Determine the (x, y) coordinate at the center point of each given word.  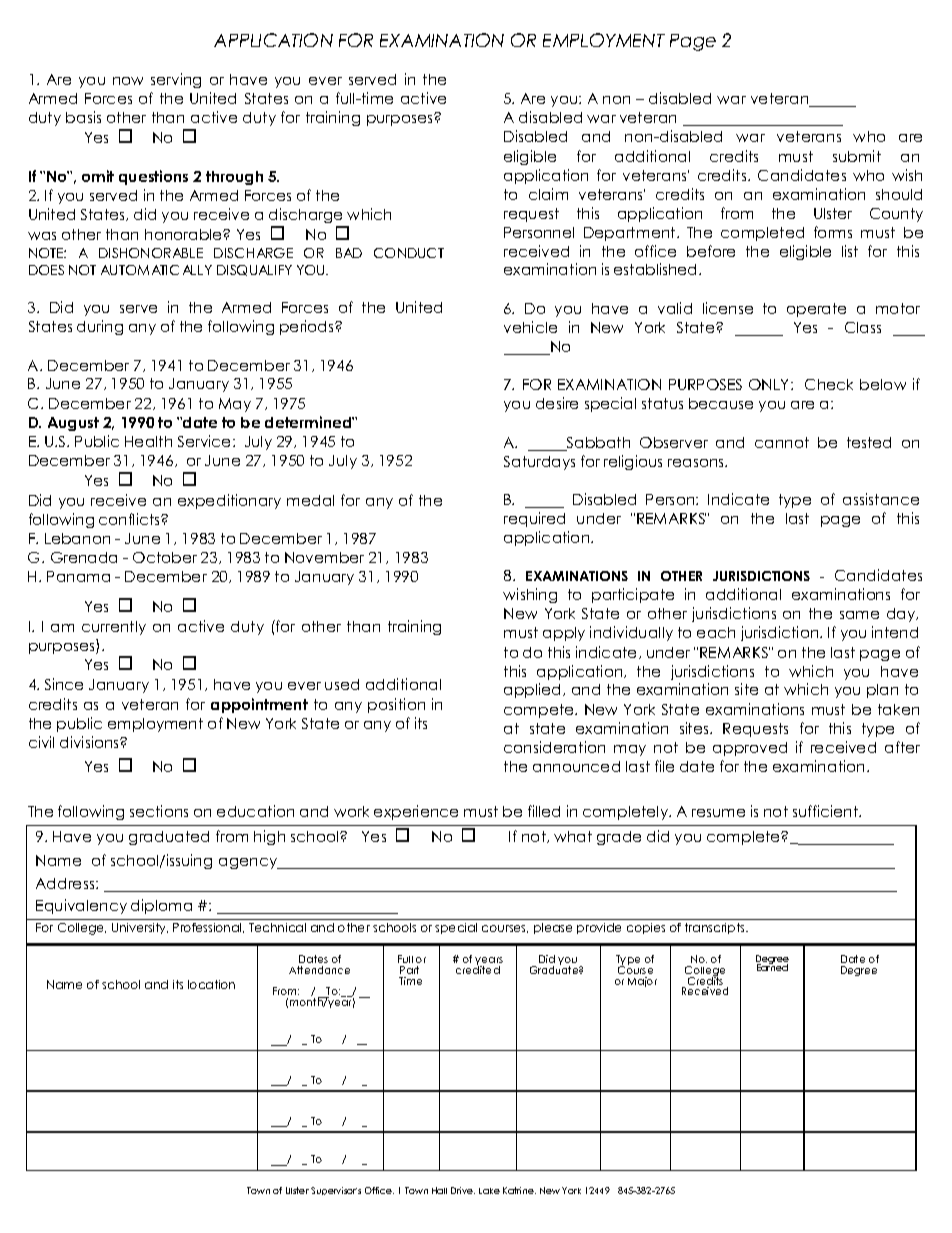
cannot (782, 442)
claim (548, 194)
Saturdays (539, 463)
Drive (463, 1190)
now (128, 81)
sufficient (827, 811)
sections (159, 811)
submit (857, 156)
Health (148, 441)
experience (416, 812)
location (211, 984)
